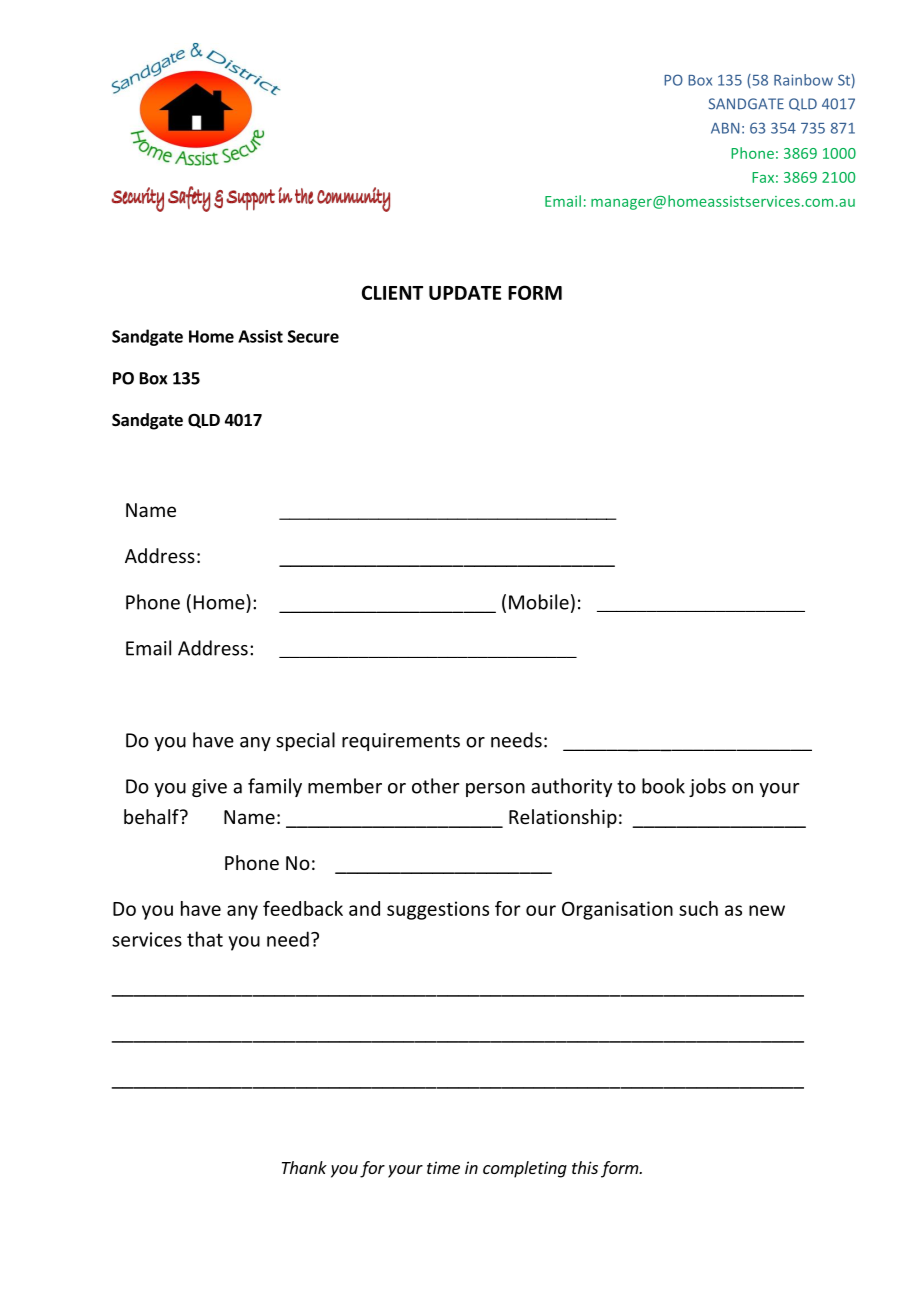  What do you see at coordinates (465, 293) in the screenshot?
I see `UPDATE` at bounding box center [465, 293].
